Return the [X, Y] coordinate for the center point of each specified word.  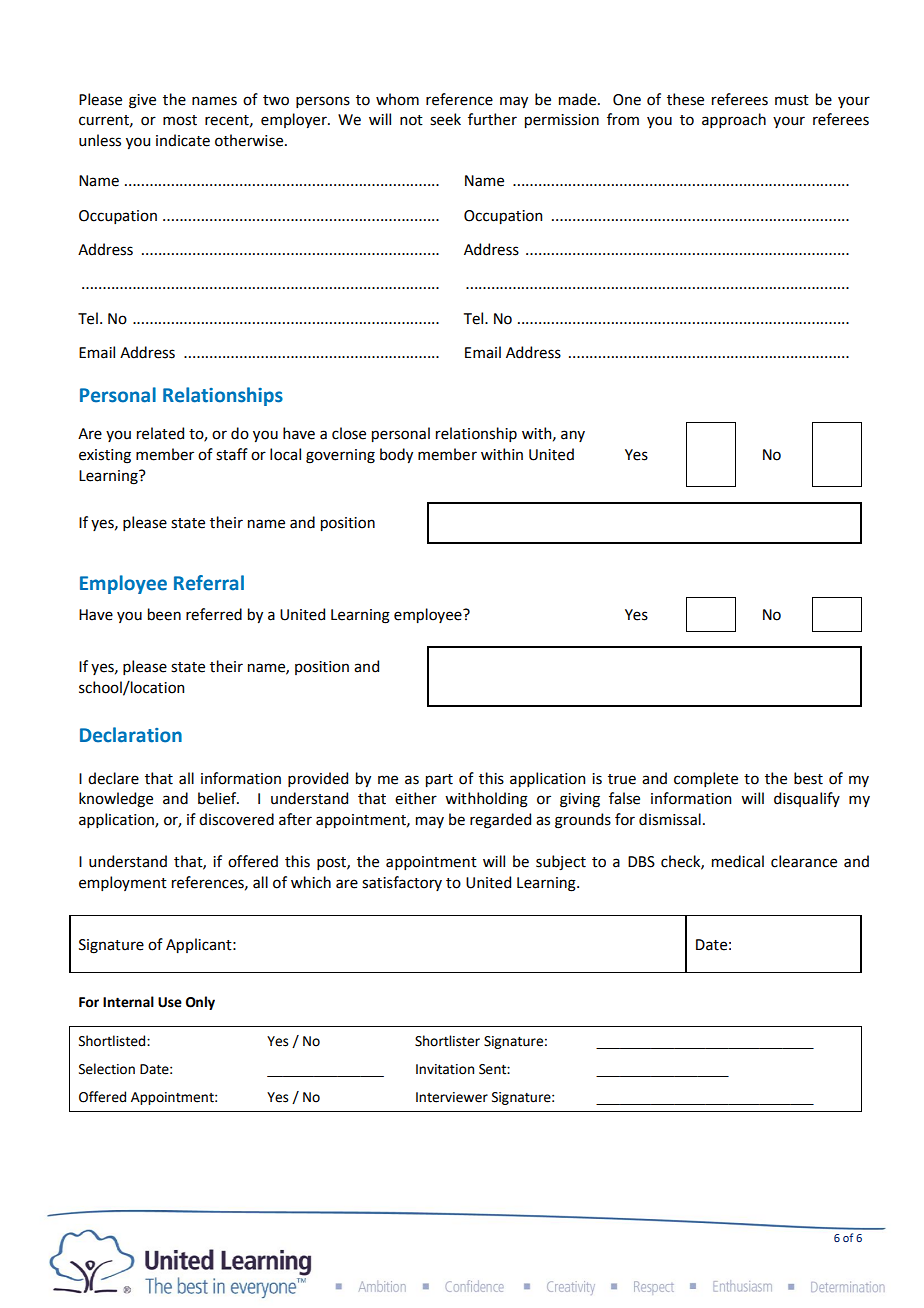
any [573, 436]
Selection [107, 1069]
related [160, 433]
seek [445, 119]
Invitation [445, 1069]
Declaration [131, 735]
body [396, 455]
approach [734, 120]
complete [706, 779]
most [180, 120]
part [439, 780]
